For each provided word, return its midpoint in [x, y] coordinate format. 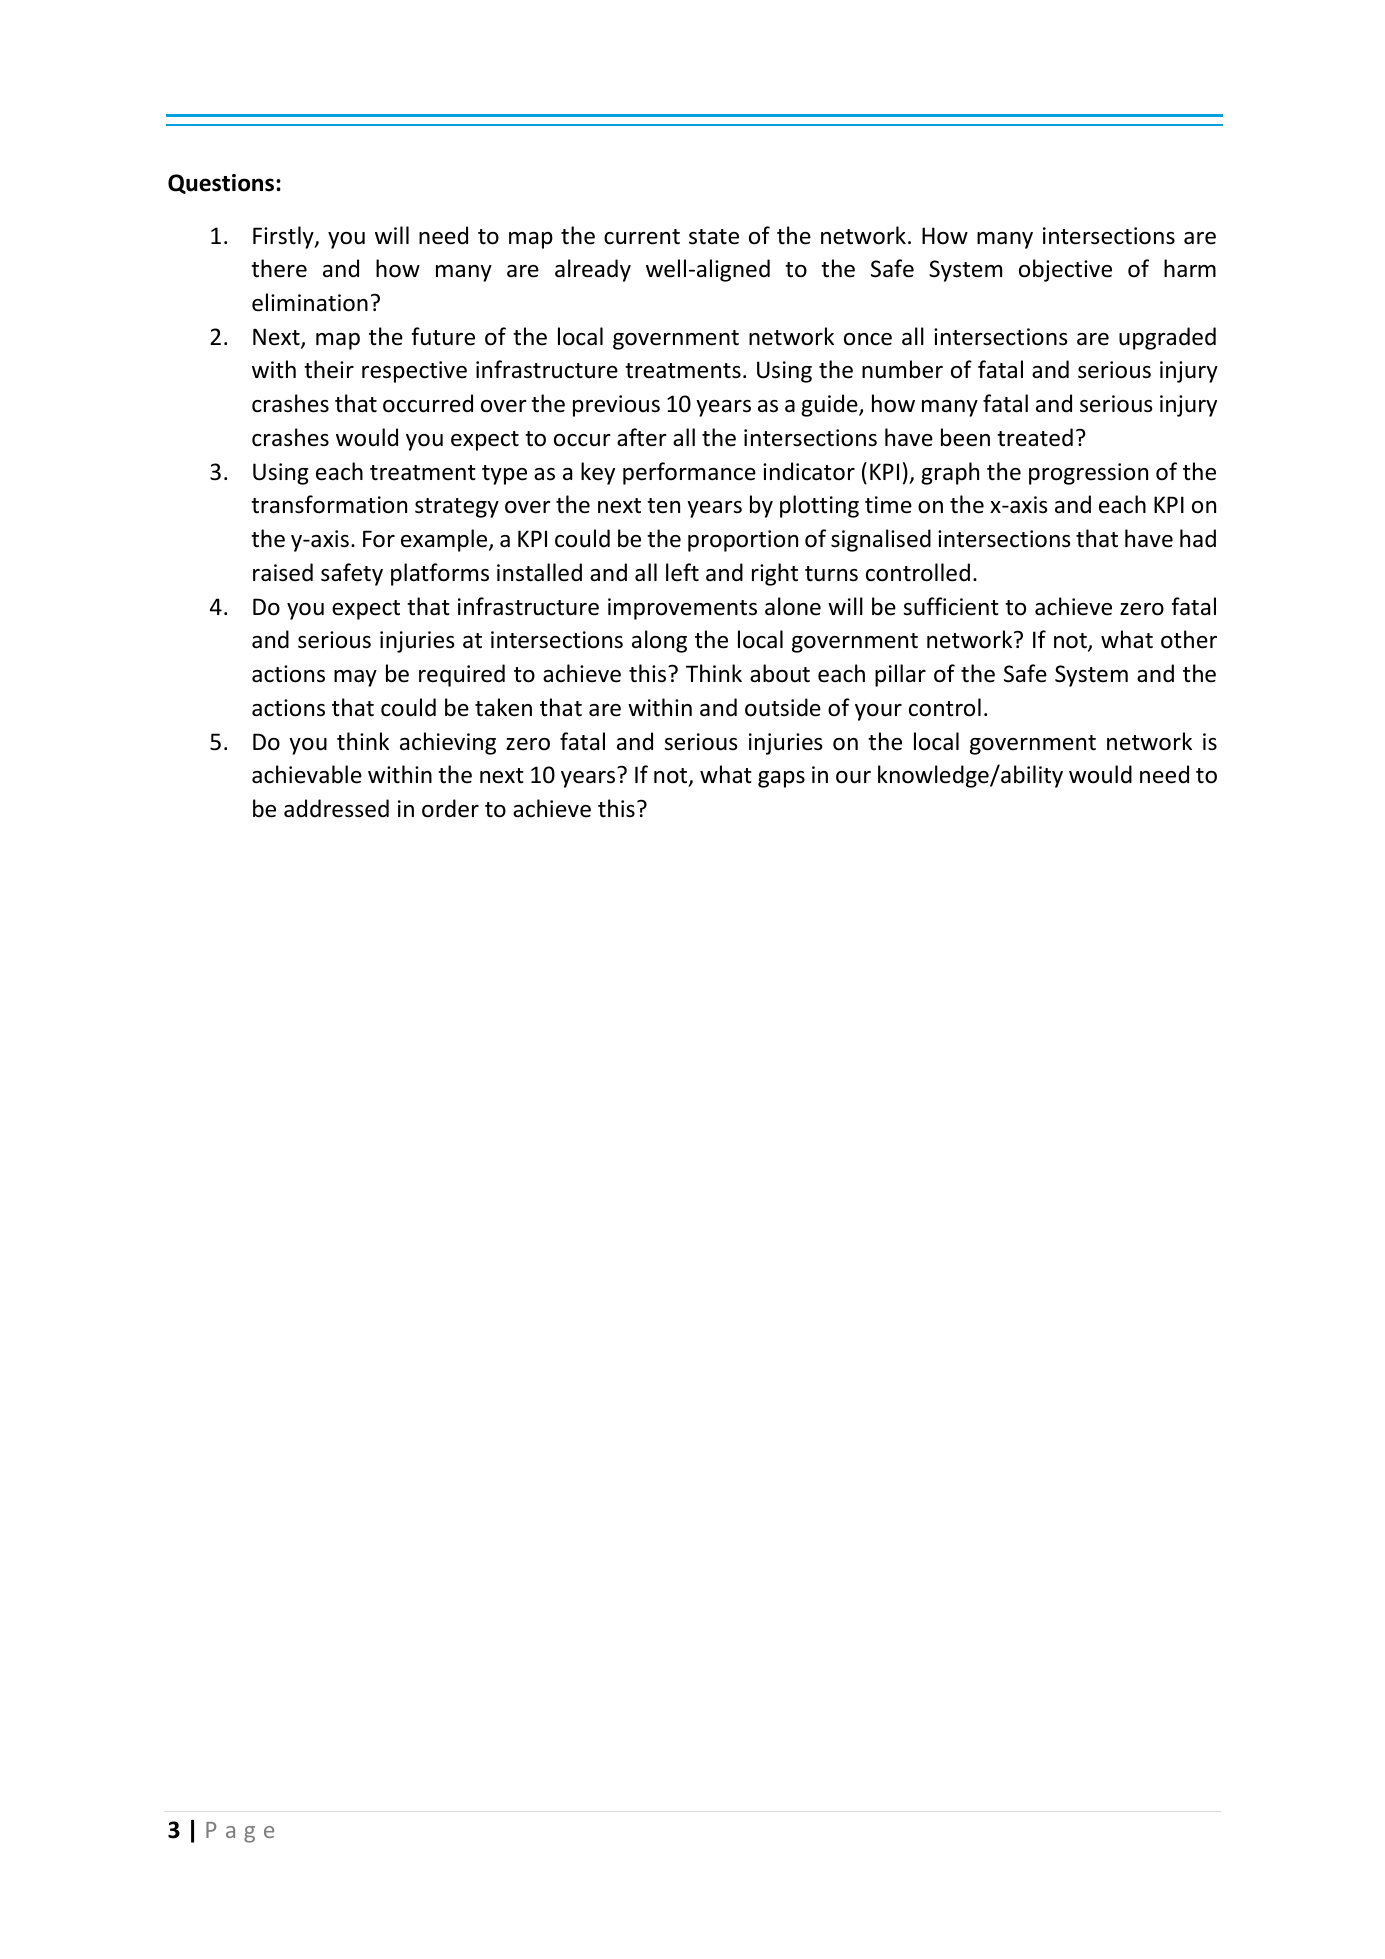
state [714, 237]
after [642, 437]
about [780, 673]
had [1198, 538]
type [504, 475]
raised [283, 572]
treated [1035, 437]
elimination [310, 302]
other [1189, 639]
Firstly [284, 237]
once [868, 339]
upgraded [1167, 338]
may [355, 678]
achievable [307, 774]
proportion [743, 541]
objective [1065, 270]
